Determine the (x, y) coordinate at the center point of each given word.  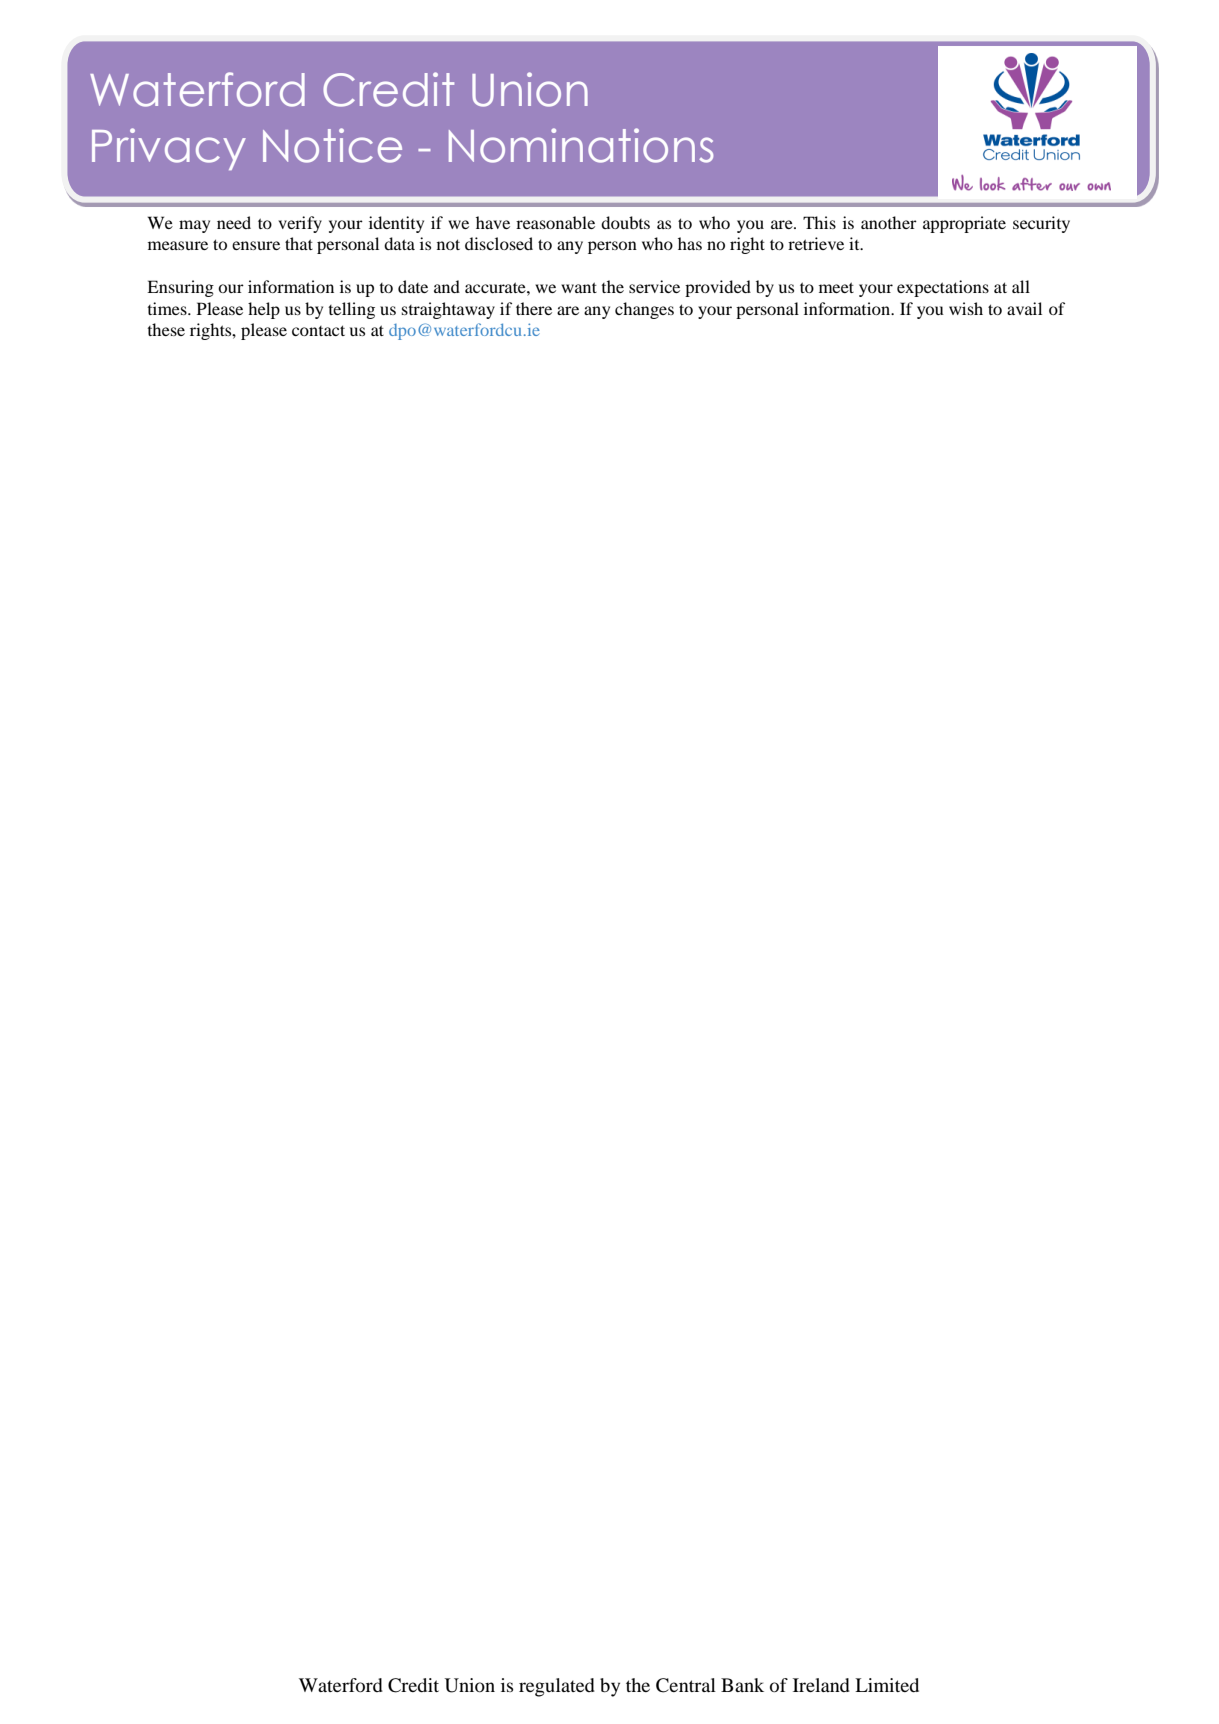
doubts (625, 222)
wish (966, 308)
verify (300, 224)
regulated (557, 1687)
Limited (887, 1685)
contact (318, 330)
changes (644, 310)
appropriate (964, 224)
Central (686, 1685)
